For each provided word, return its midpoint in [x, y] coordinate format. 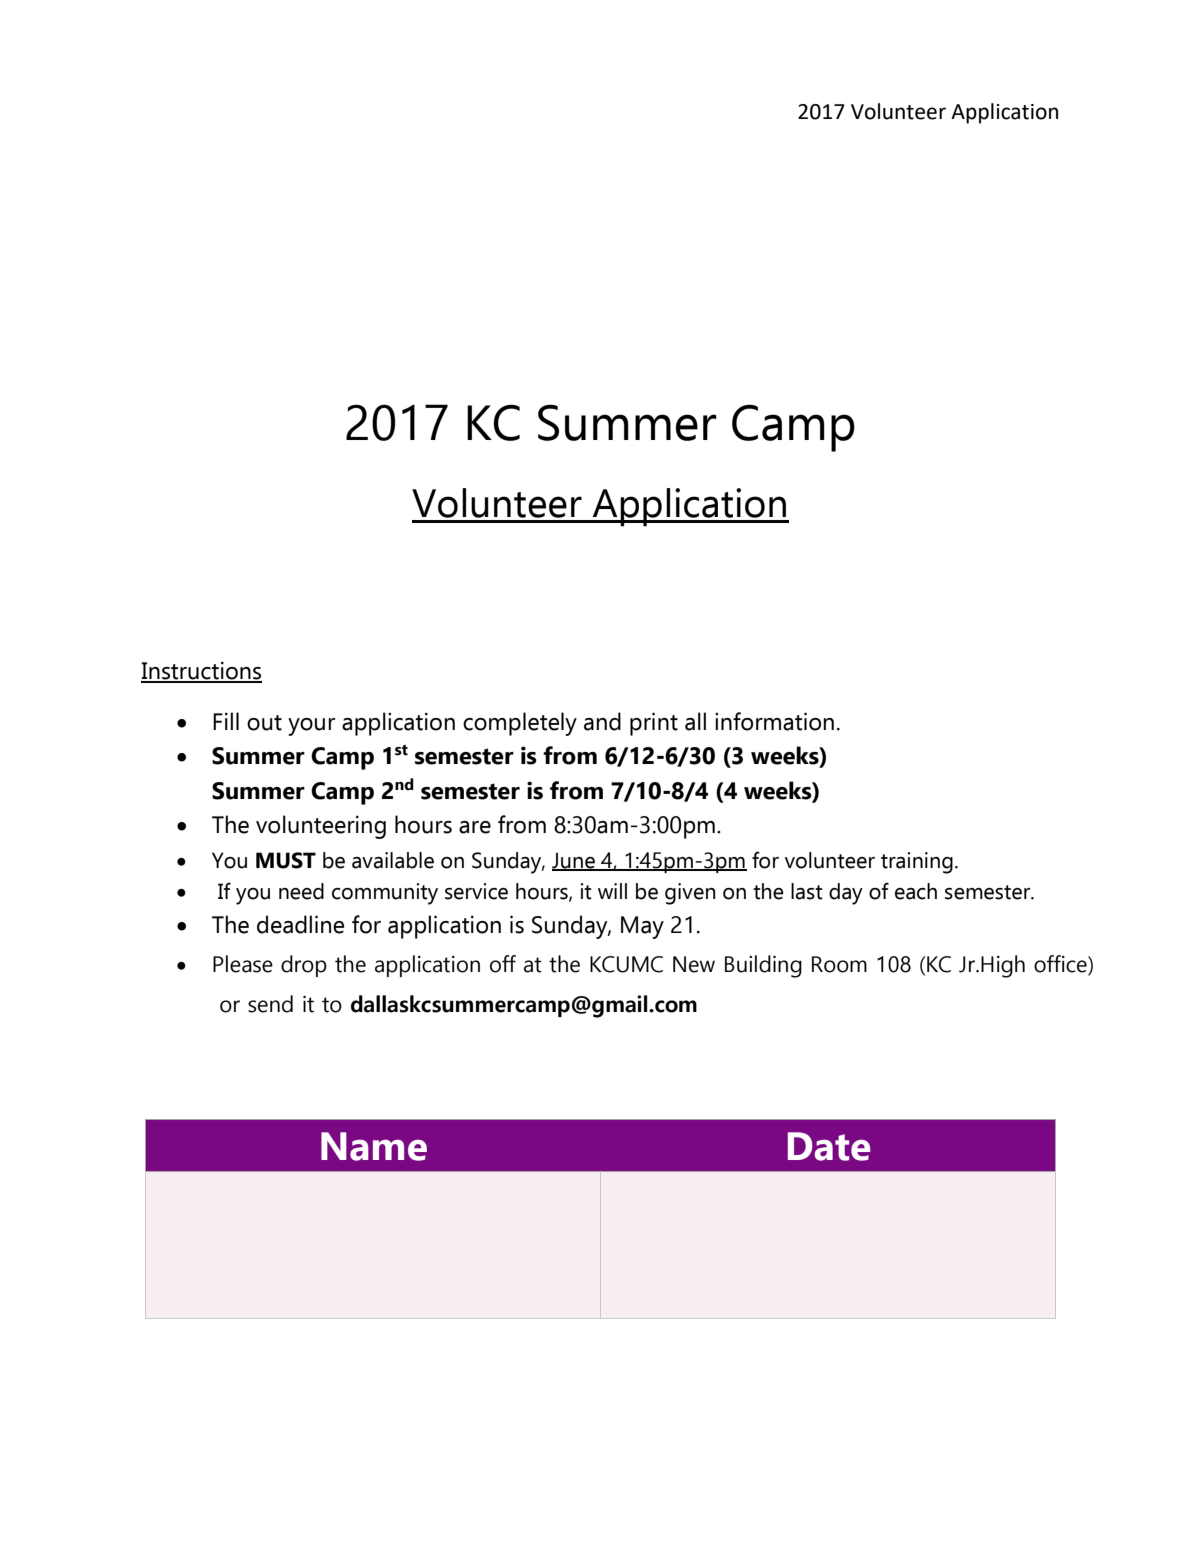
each [916, 891]
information [774, 721]
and [602, 721]
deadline [300, 924]
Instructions [201, 671]
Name [374, 1146]
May [642, 927]
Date [829, 1146]
